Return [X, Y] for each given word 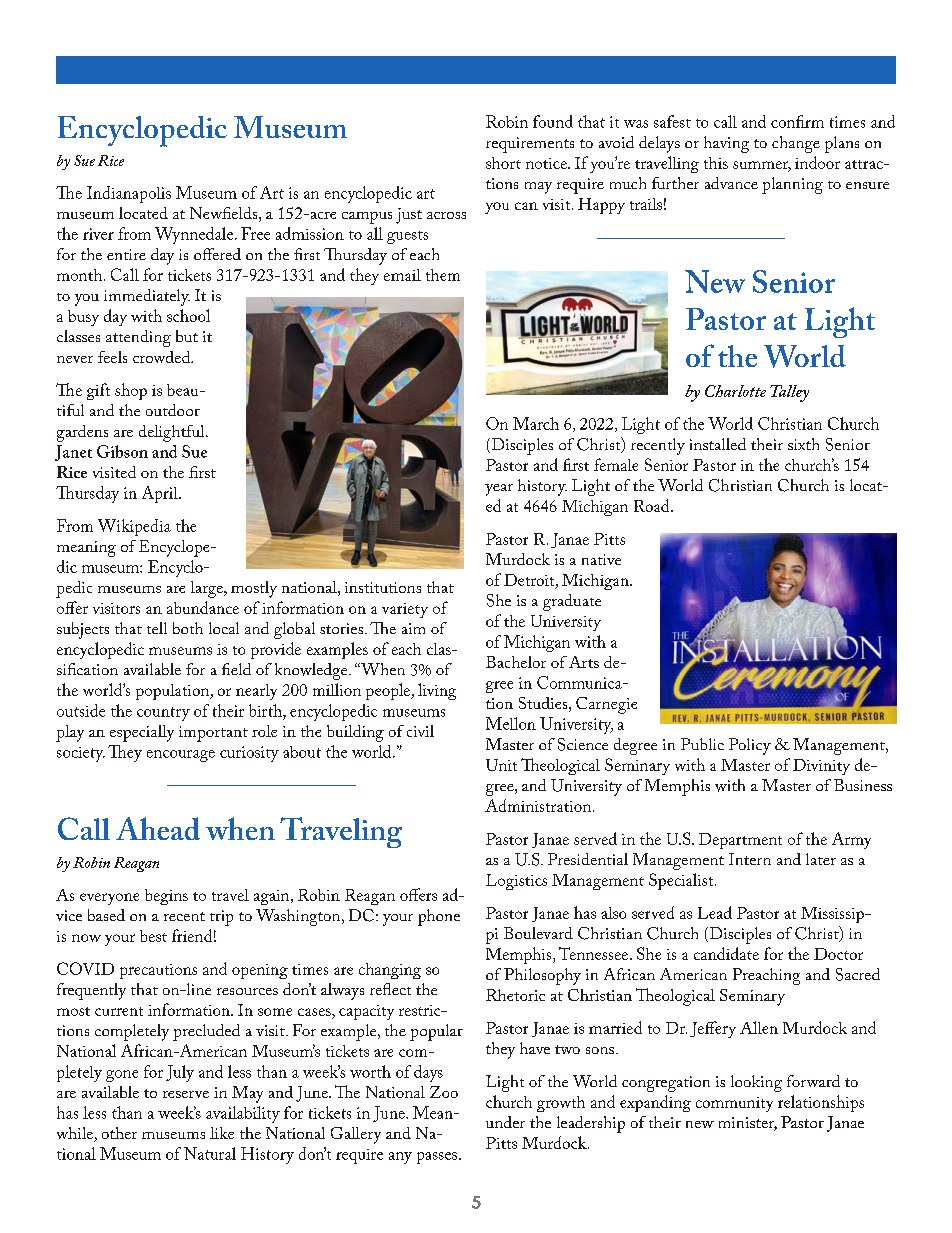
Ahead [158, 828]
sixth [803, 444]
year [499, 490]
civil [420, 731]
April [161, 494]
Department [740, 841]
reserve [186, 1094]
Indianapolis [129, 194]
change [796, 144]
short [503, 163]
